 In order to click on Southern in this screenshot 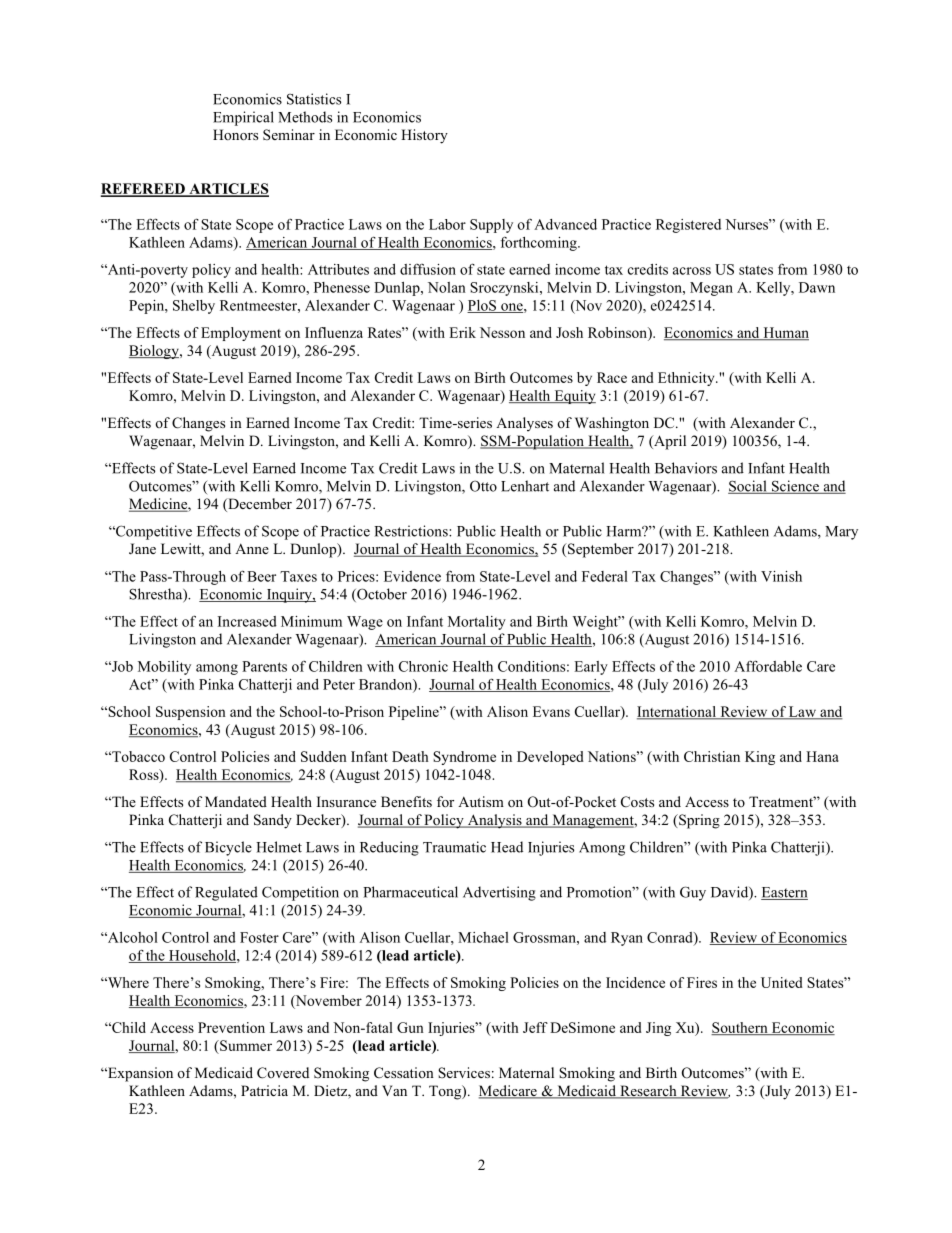, I will do `click(740, 1028)`.
